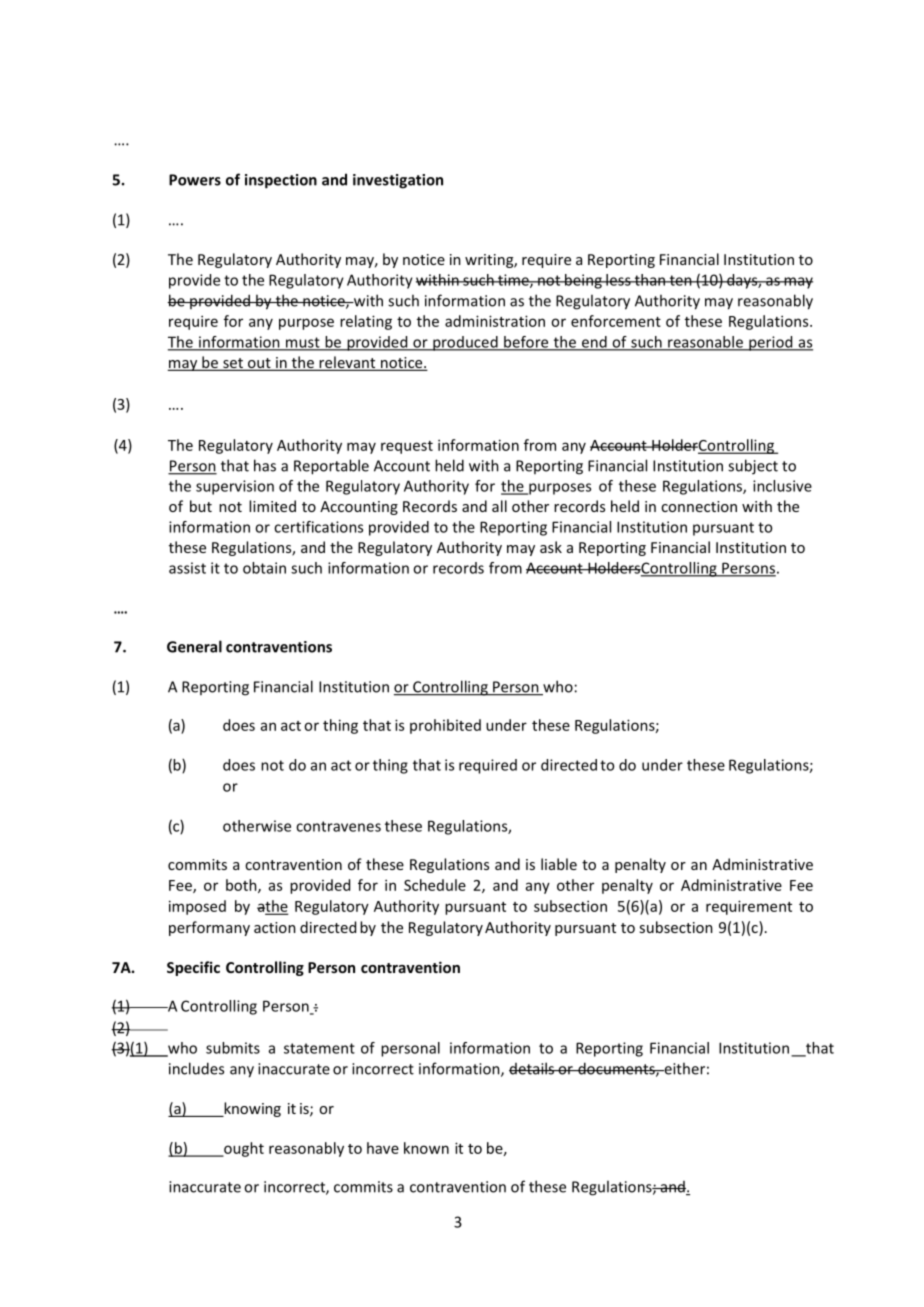 The image size is (924, 1307). What do you see at coordinates (699, 506) in the screenshot?
I see `connection` at bounding box center [699, 506].
